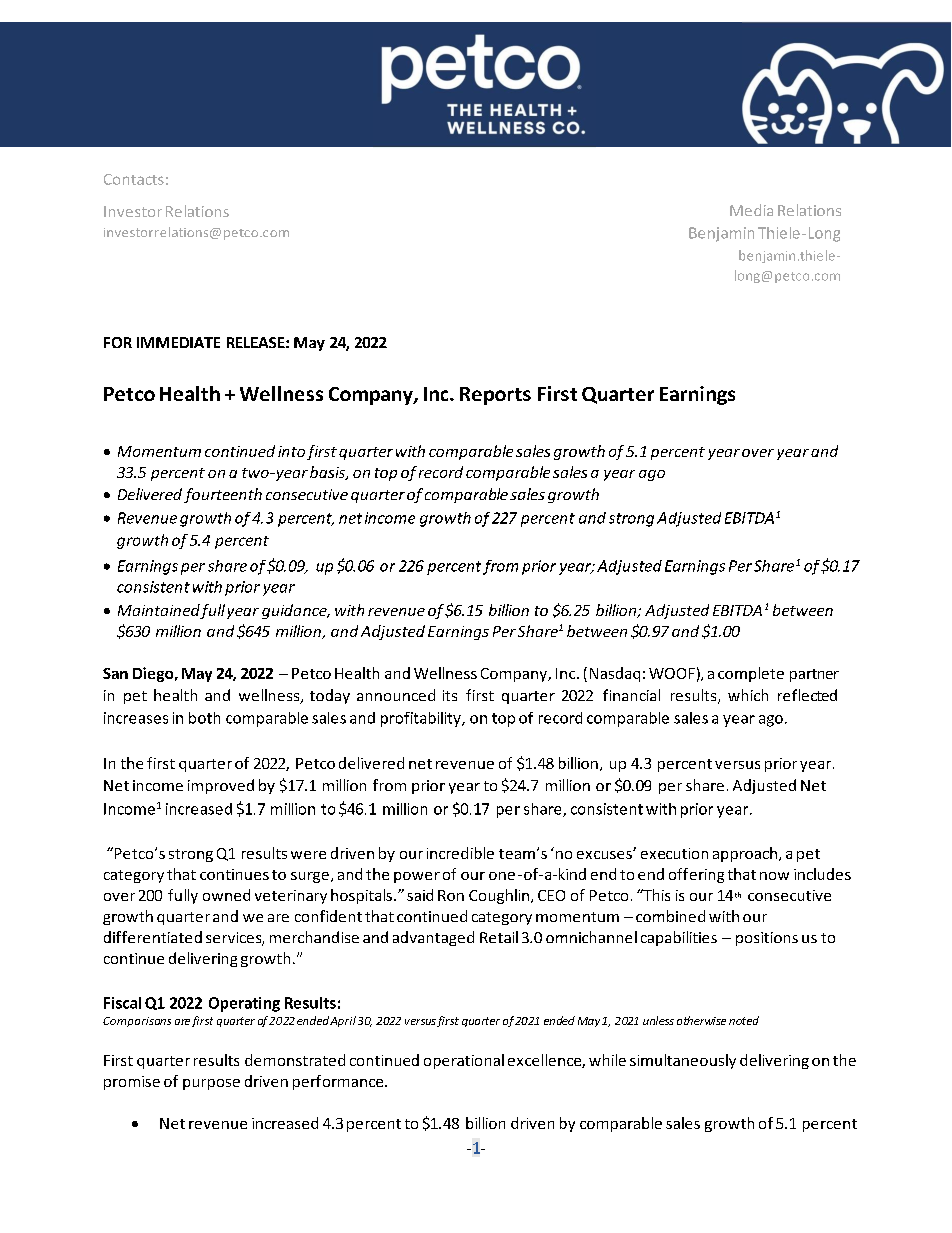  What do you see at coordinates (495, 396) in the screenshot?
I see `Reports` at bounding box center [495, 396].
